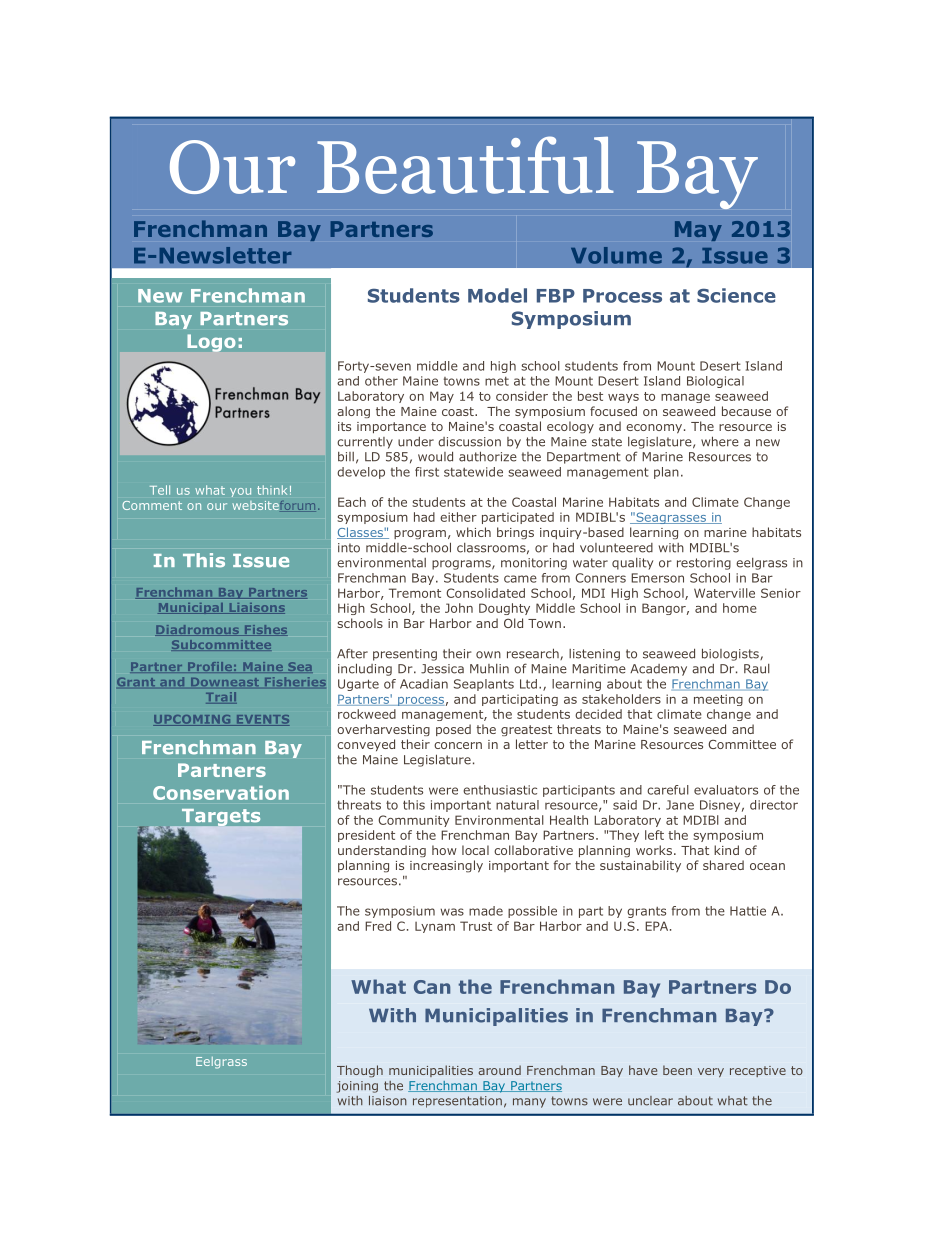 Image resolution: width=952 pixels, height=1233 pixels. What do you see at coordinates (221, 793) in the screenshot?
I see `Conservation` at bounding box center [221, 793].
